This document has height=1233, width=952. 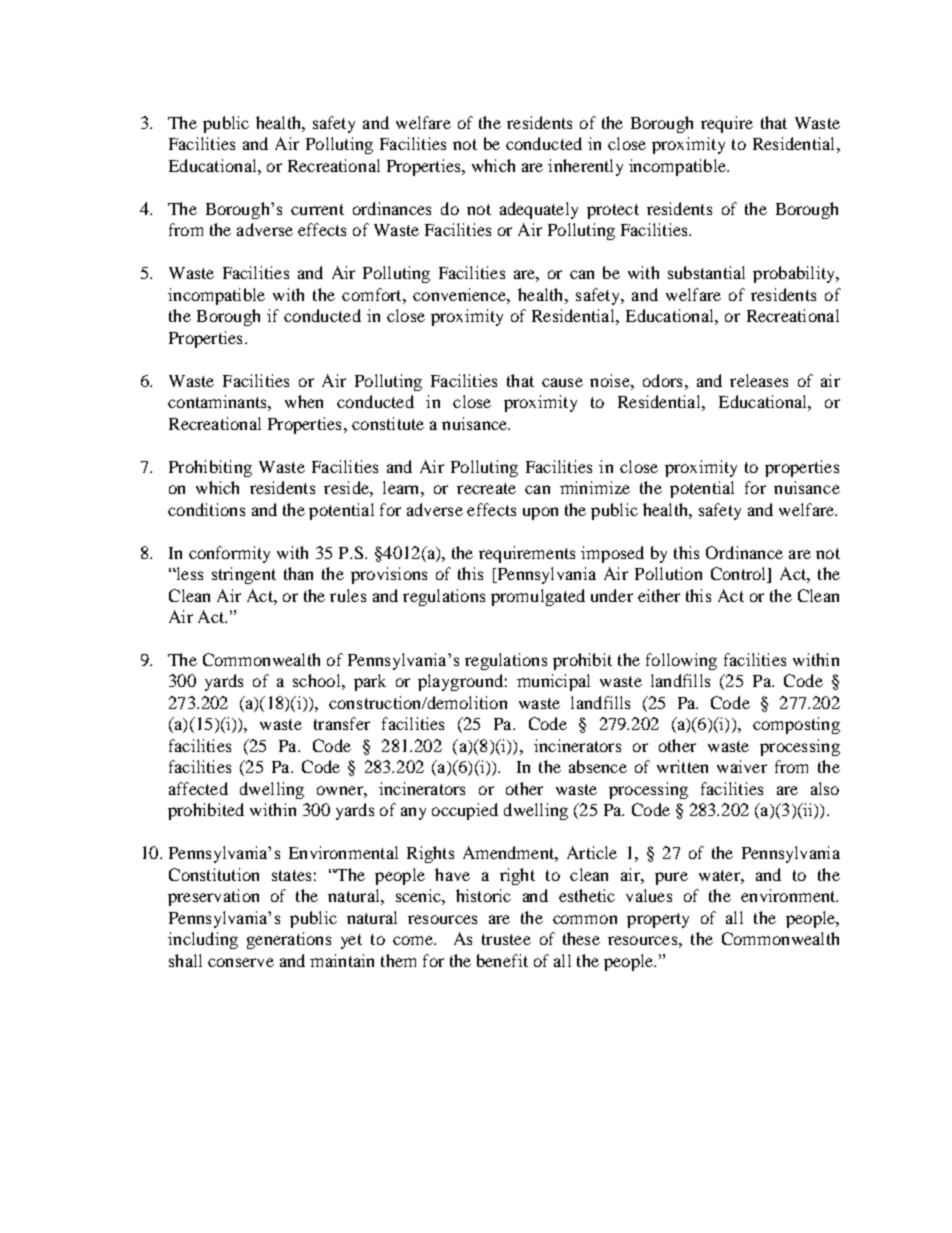 What do you see at coordinates (506, 939) in the document?
I see `trustee` at bounding box center [506, 939].
